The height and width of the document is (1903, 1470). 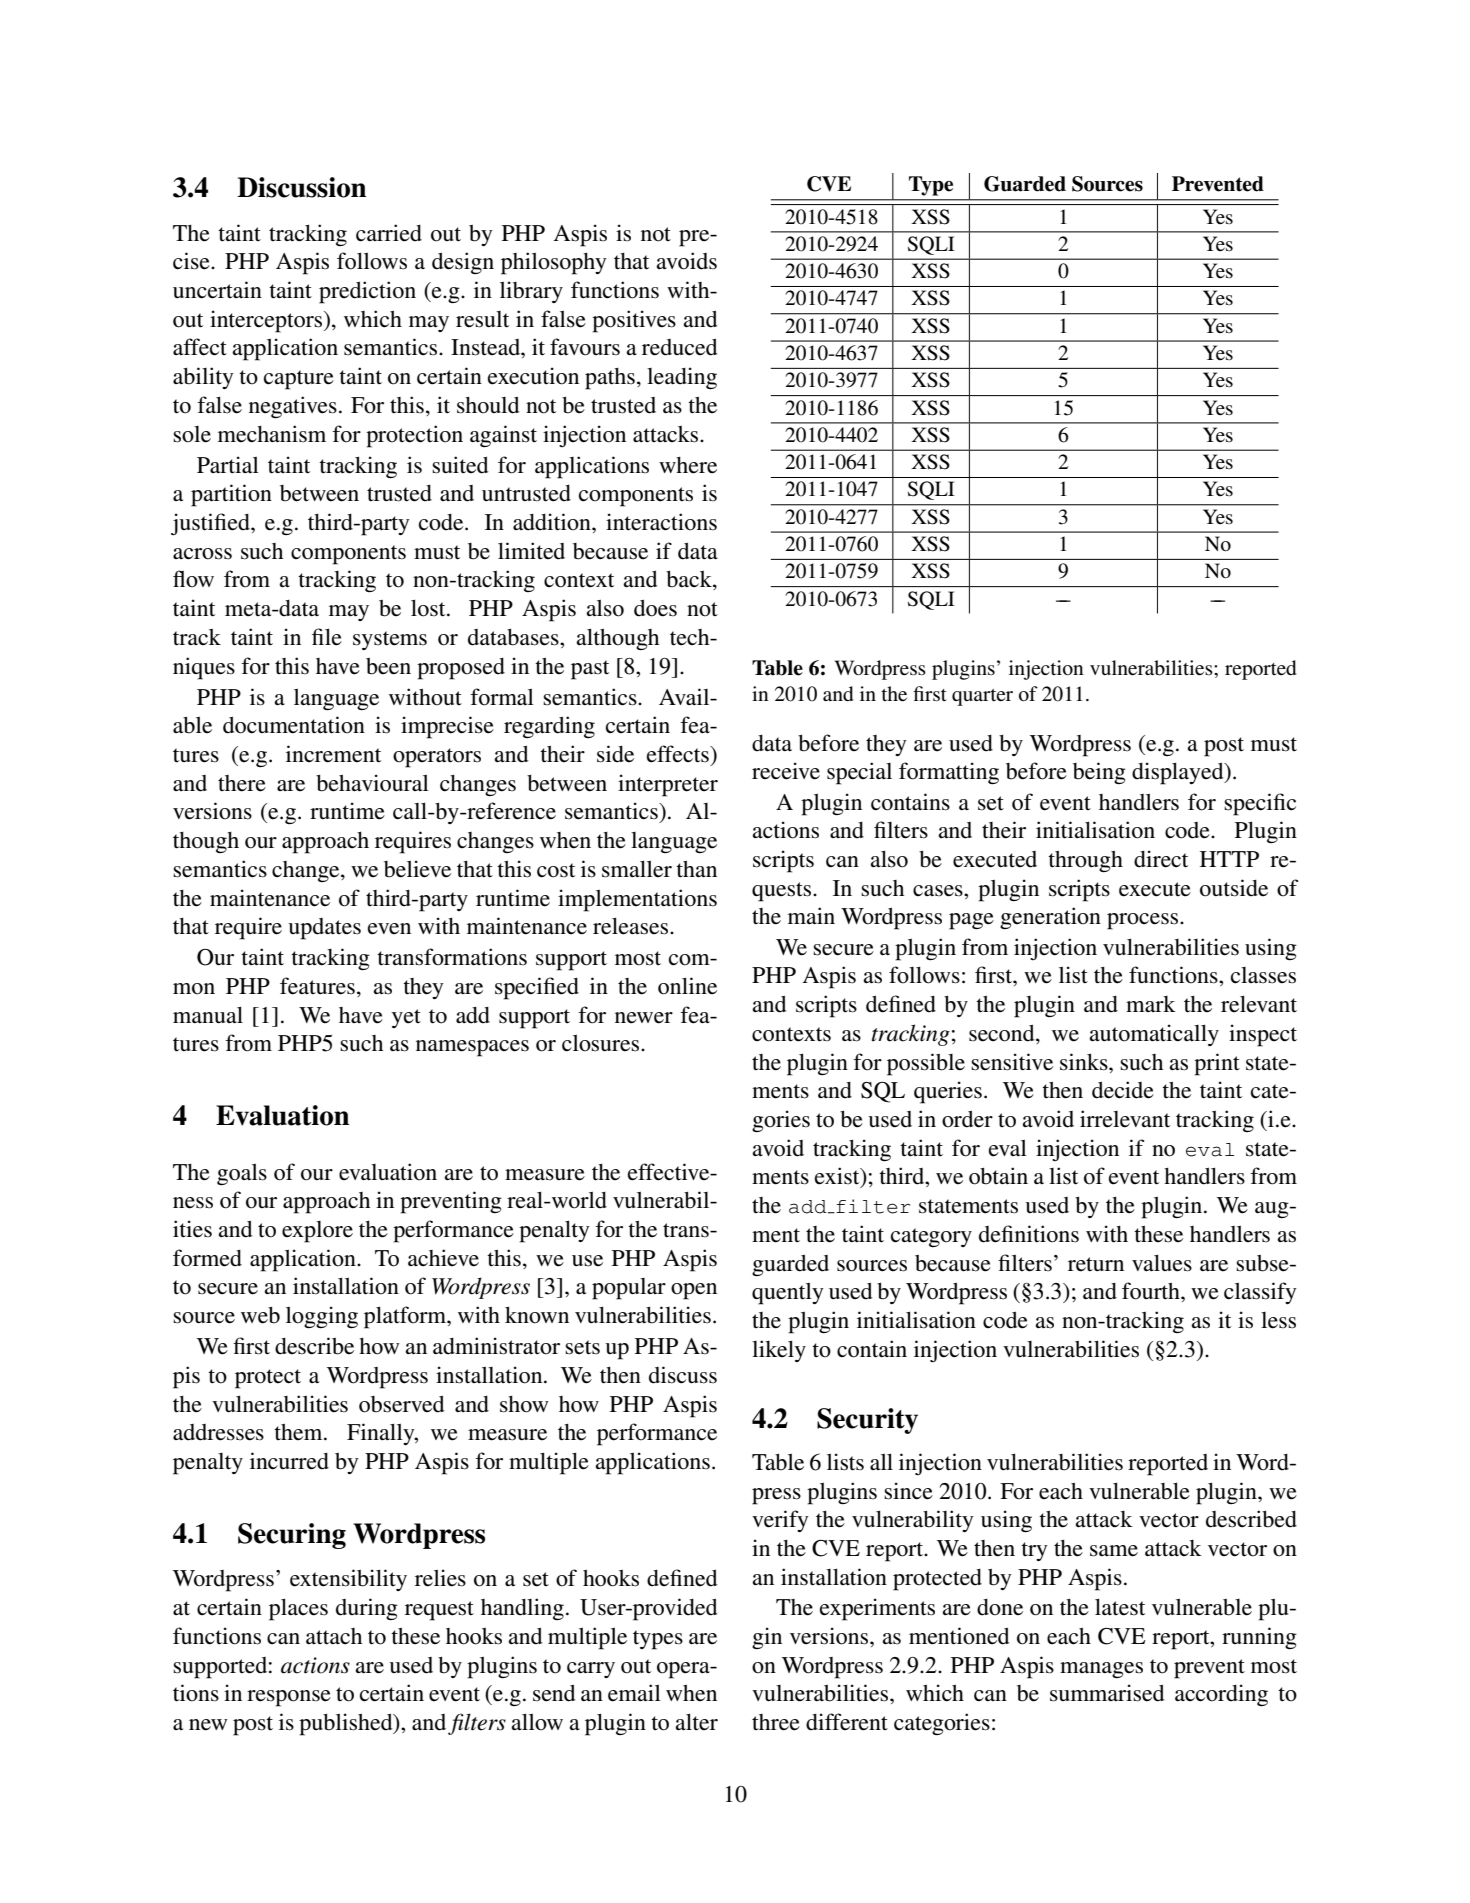 I want to click on effects, so click(x=679, y=754).
